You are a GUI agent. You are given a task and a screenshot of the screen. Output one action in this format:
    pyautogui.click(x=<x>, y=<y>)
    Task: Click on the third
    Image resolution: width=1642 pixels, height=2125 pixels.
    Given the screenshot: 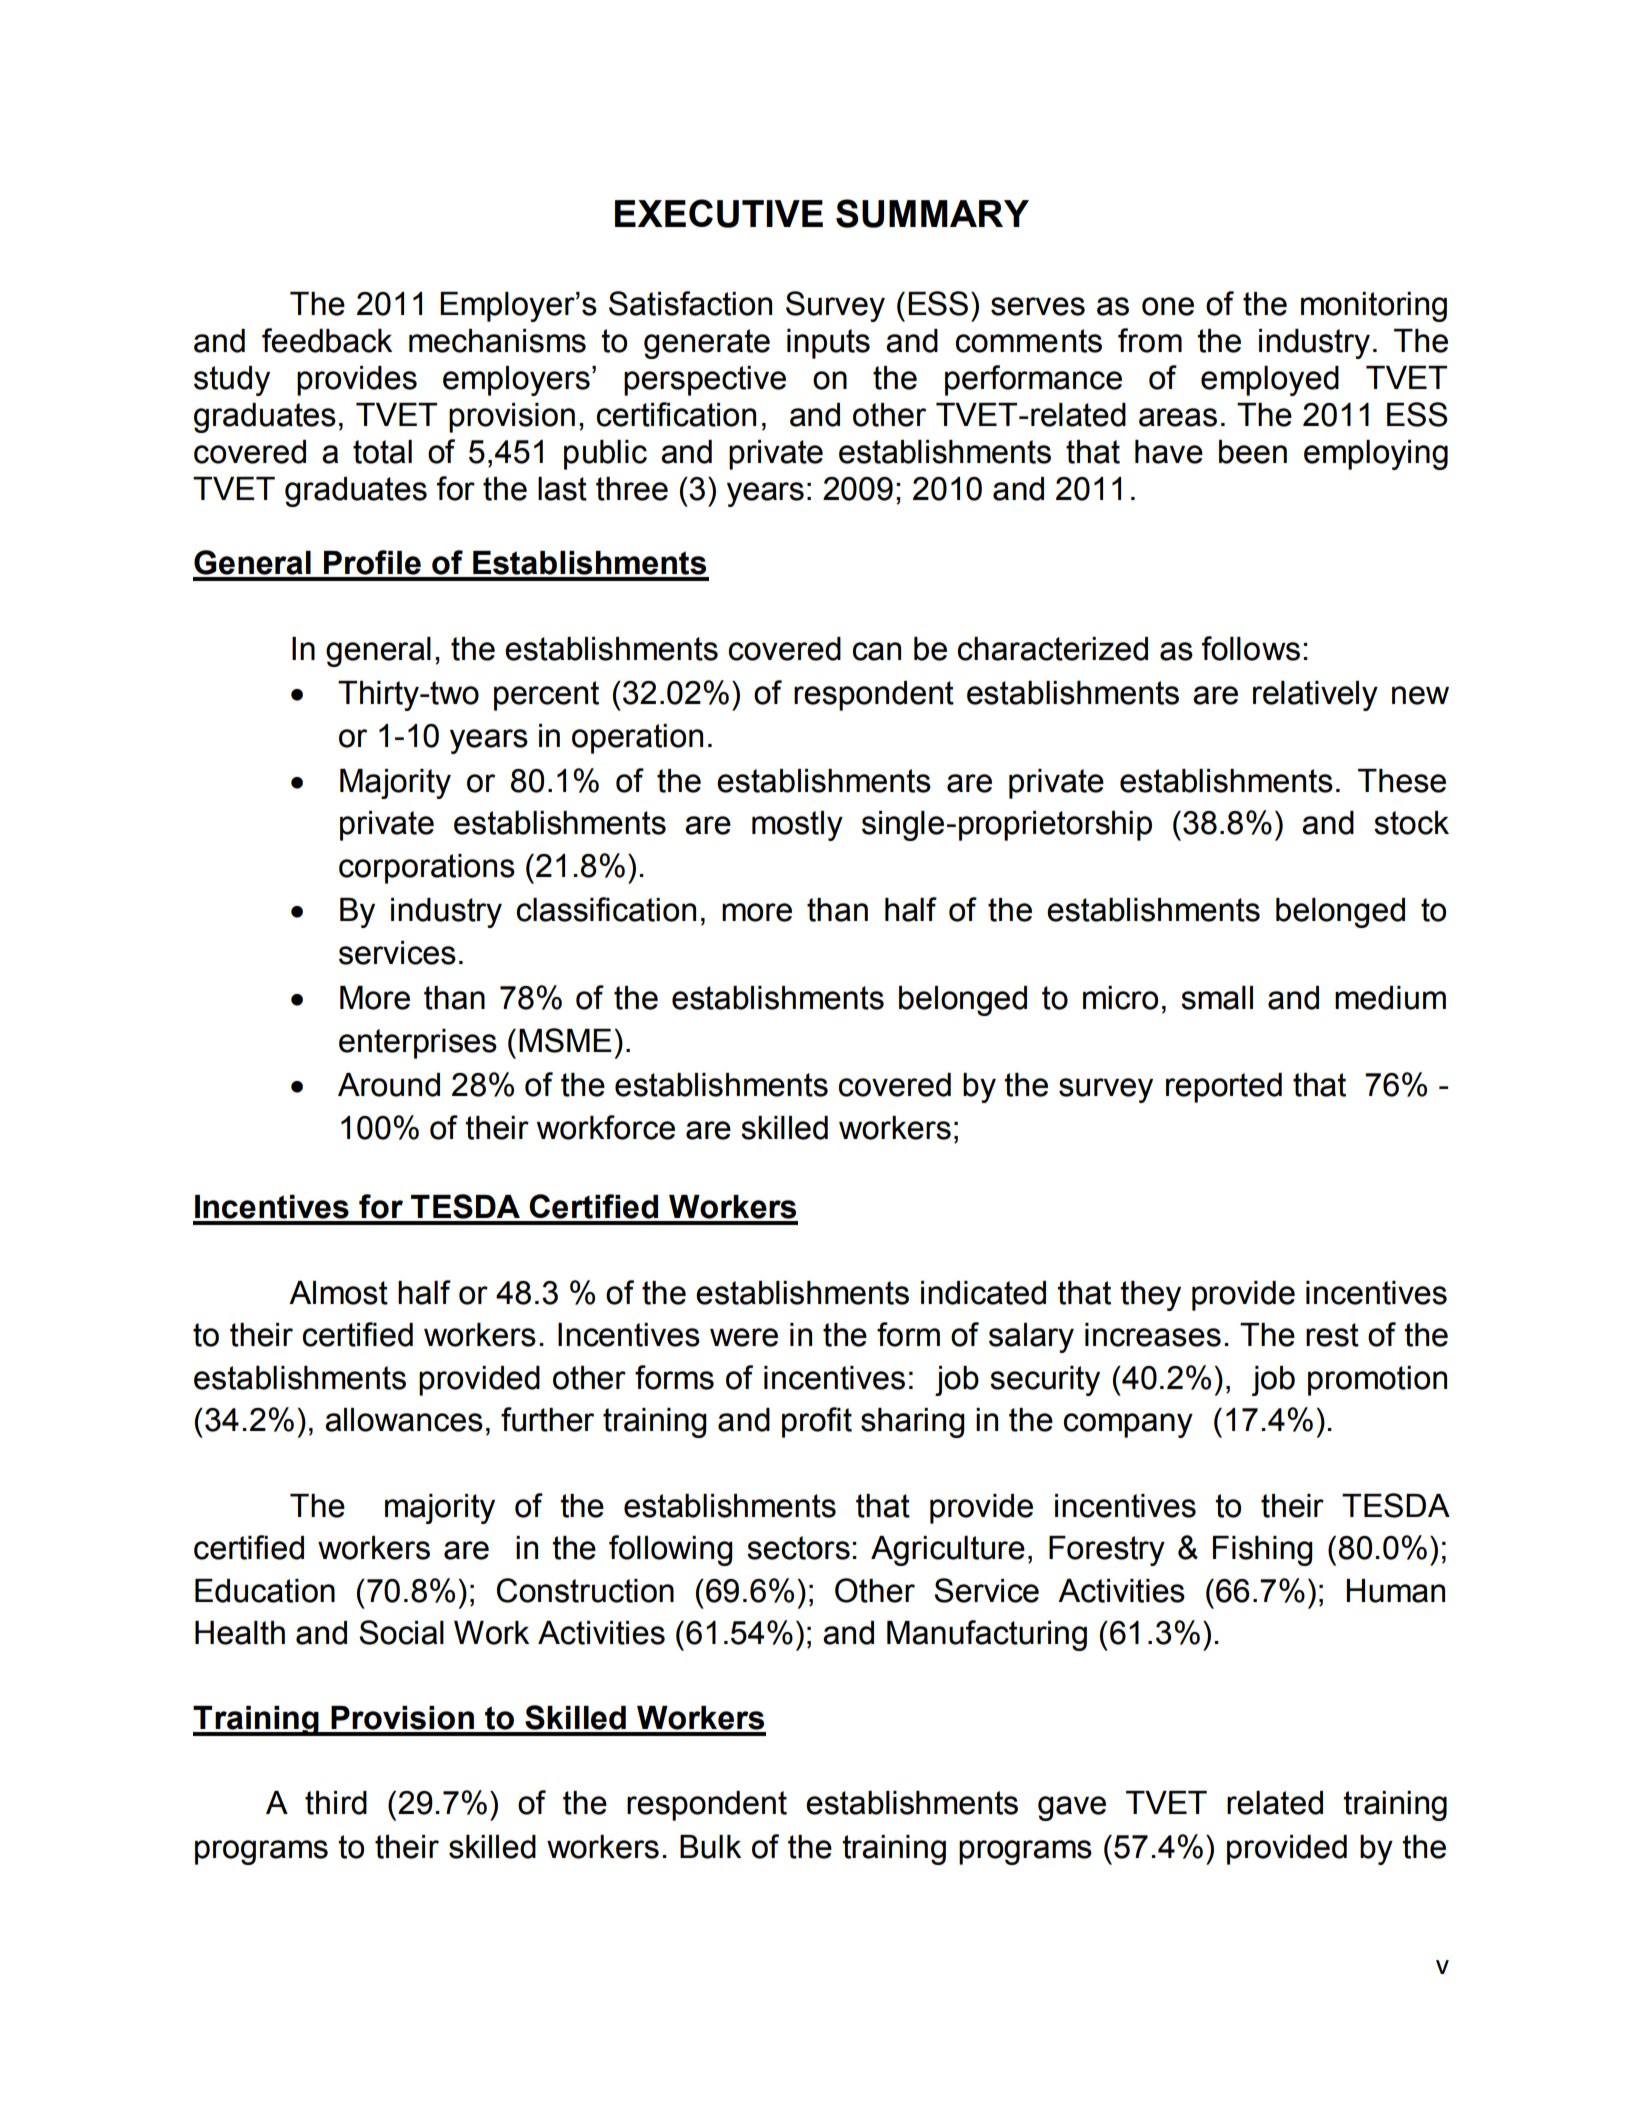 What is the action you would take?
    pyautogui.click(x=336, y=1803)
